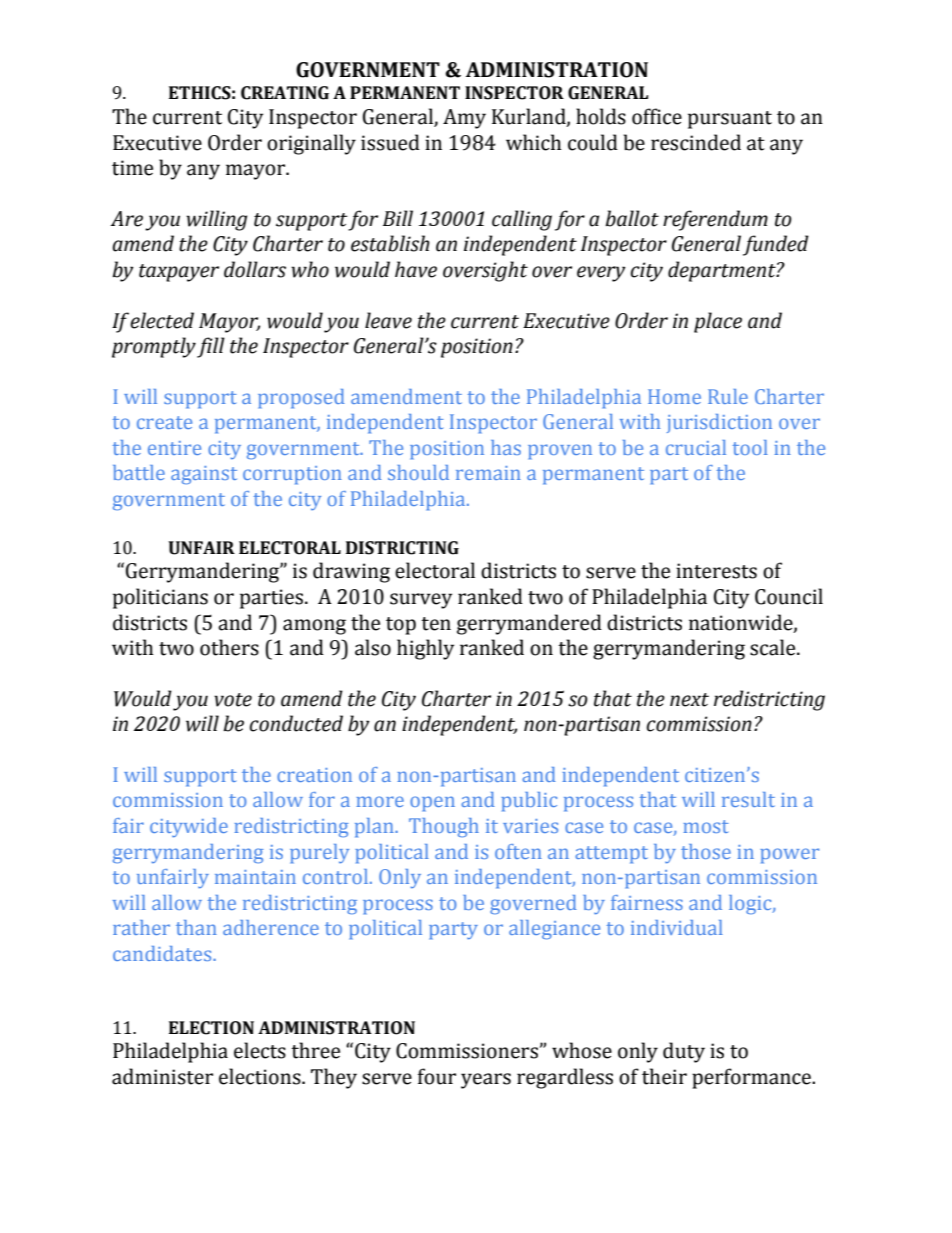  What do you see at coordinates (437, 1076) in the screenshot?
I see `four` at bounding box center [437, 1076].
